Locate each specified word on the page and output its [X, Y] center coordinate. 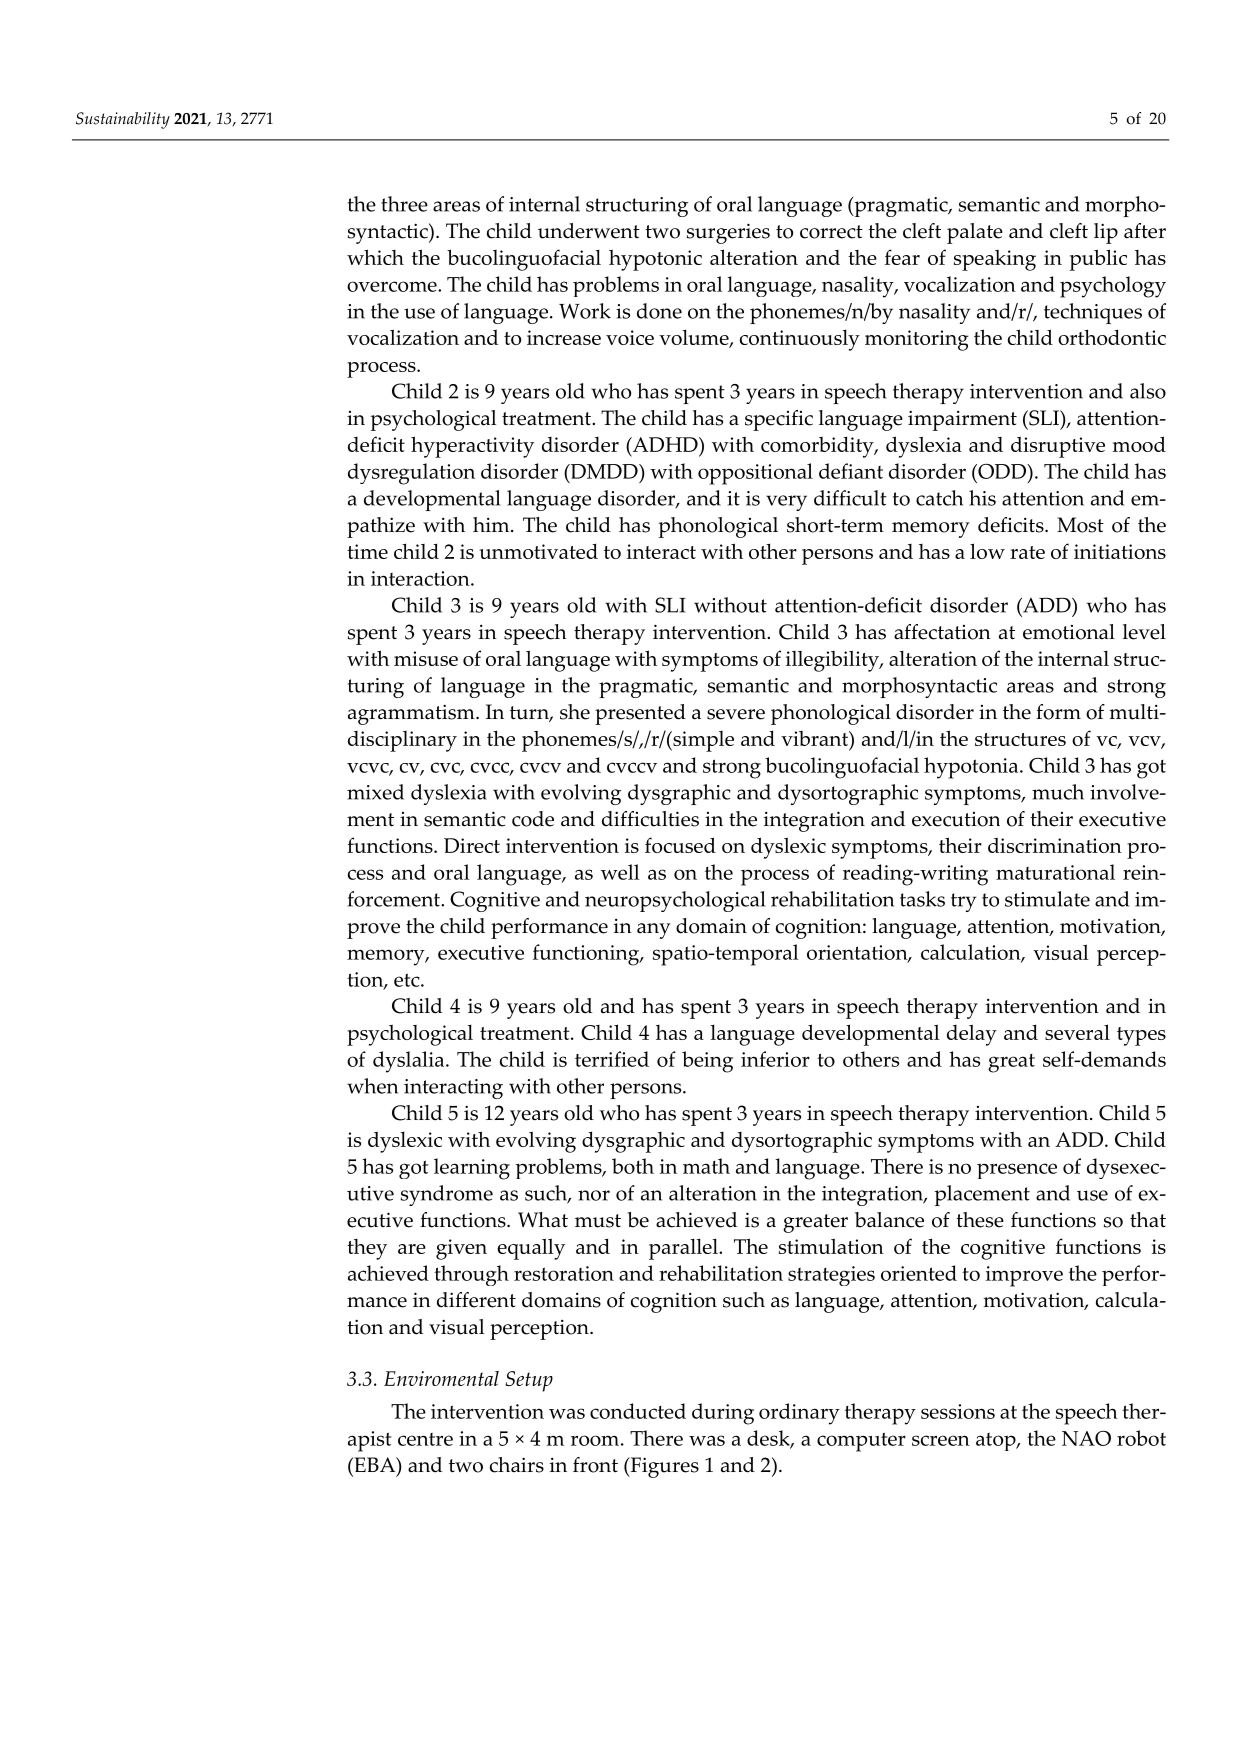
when [372, 1086]
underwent [589, 231]
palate [975, 233]
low [987, 551]
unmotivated [538, 551]
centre [425, 1439]
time [367, 551]
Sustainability [123, 120]
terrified [612, 1059]
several [1077, 1032]
